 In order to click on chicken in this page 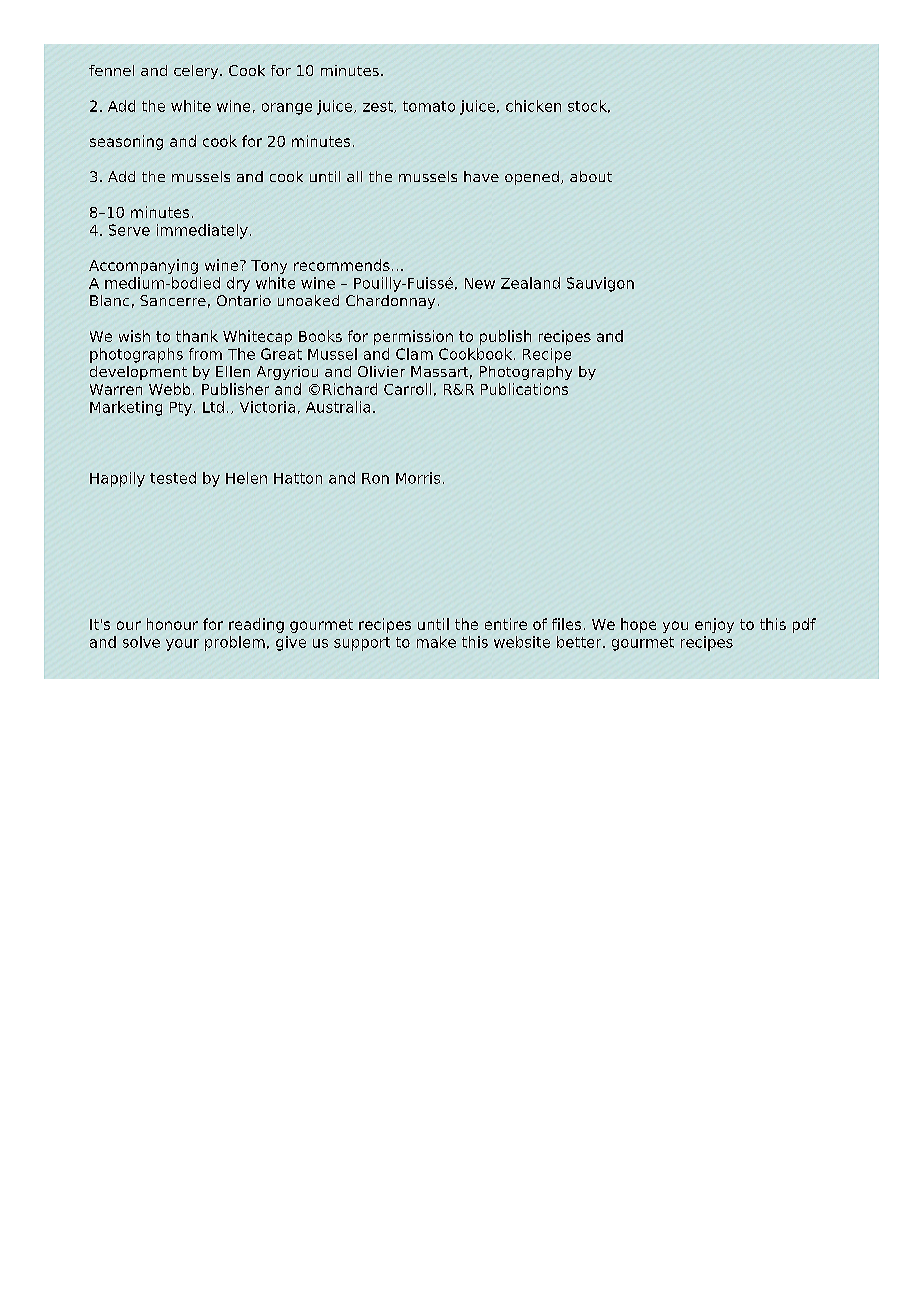, I will do `click(533, 106)`.
